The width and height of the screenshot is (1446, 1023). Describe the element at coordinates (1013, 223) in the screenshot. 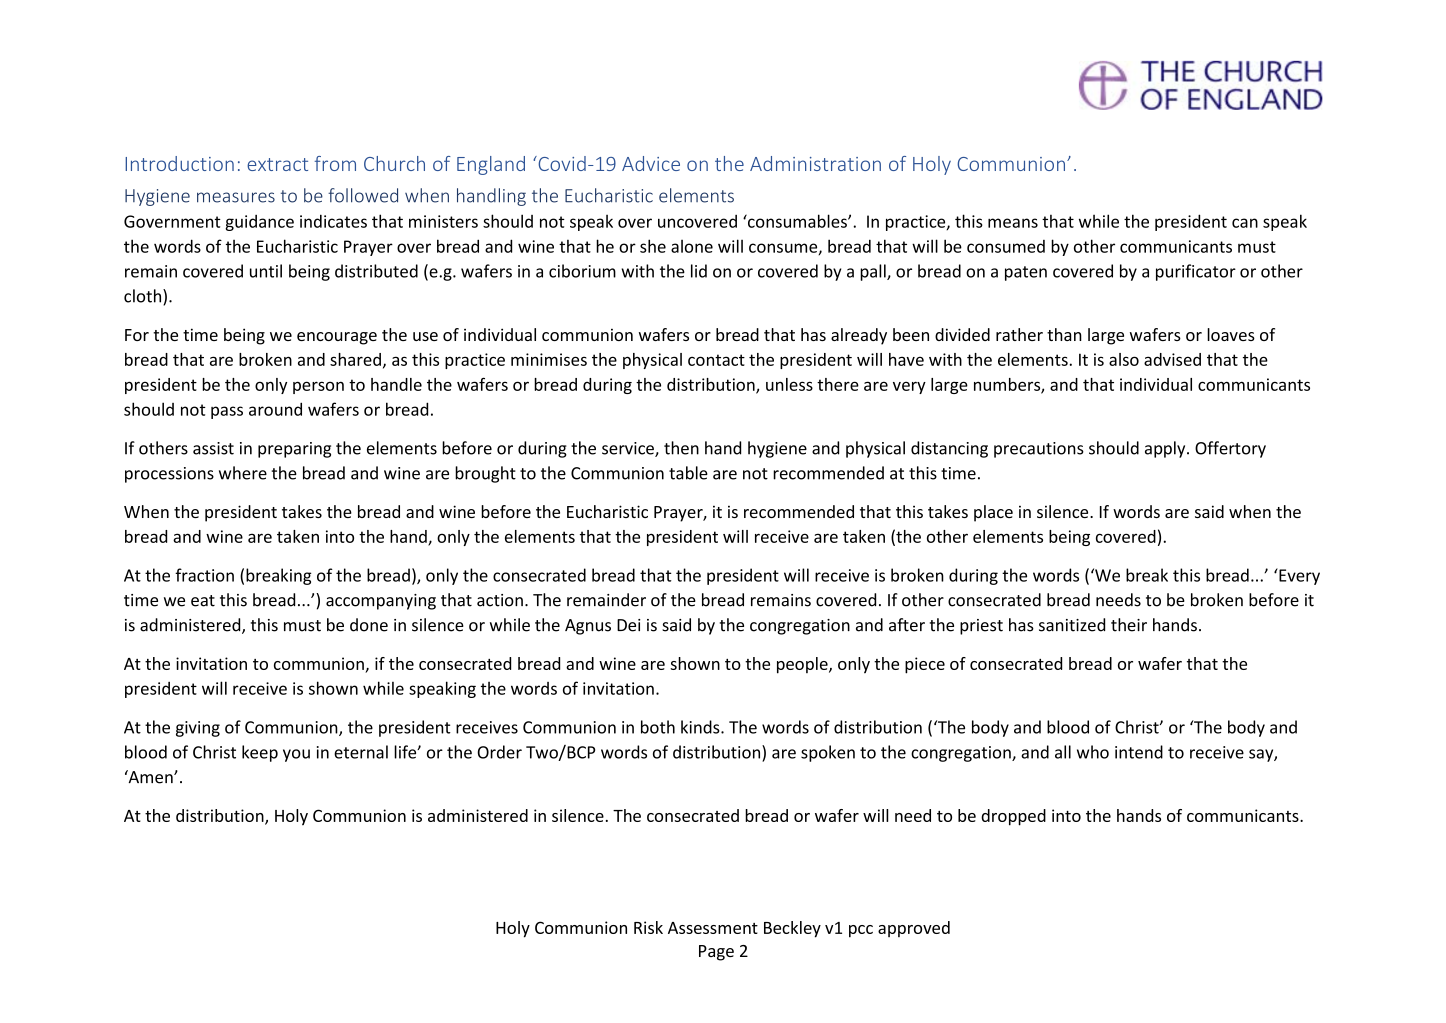

I see `means` at that location.
